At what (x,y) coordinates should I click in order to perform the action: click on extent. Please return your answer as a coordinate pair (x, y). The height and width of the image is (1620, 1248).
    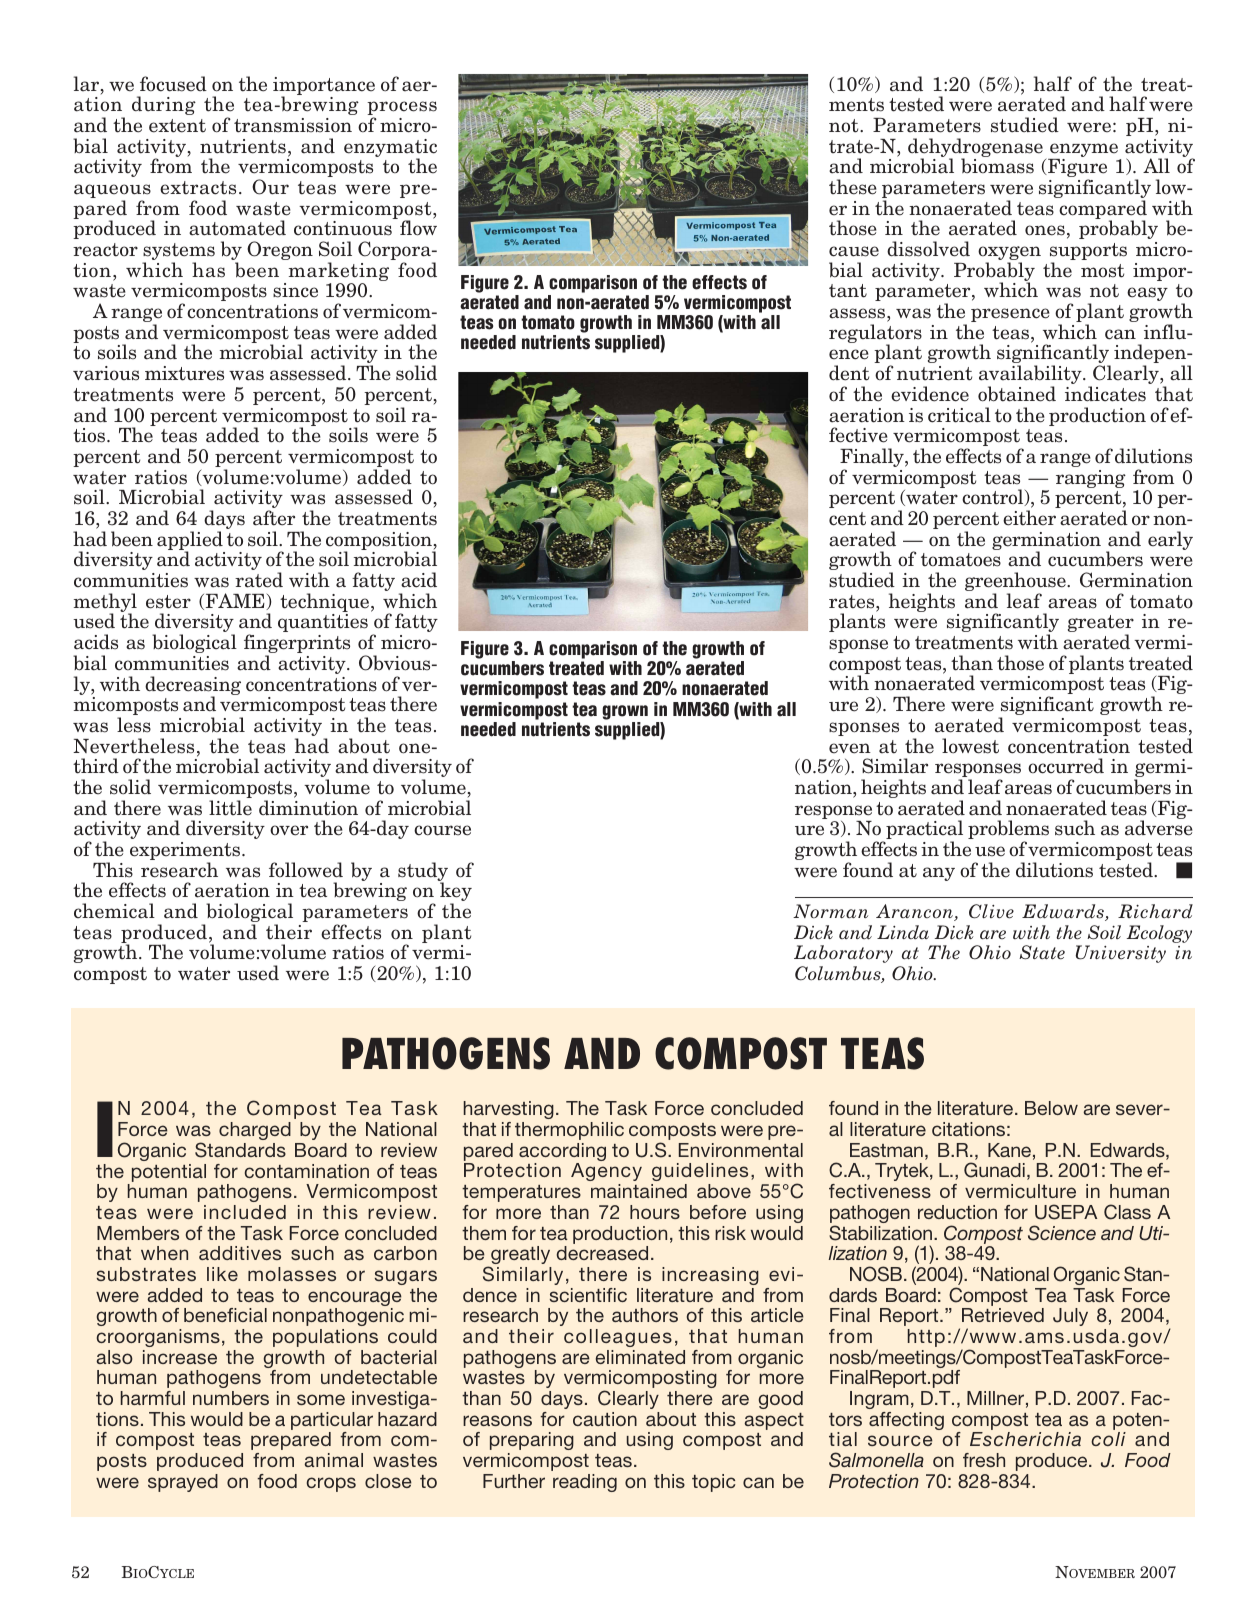
    Looking at the image, I should click on (177, 126).
